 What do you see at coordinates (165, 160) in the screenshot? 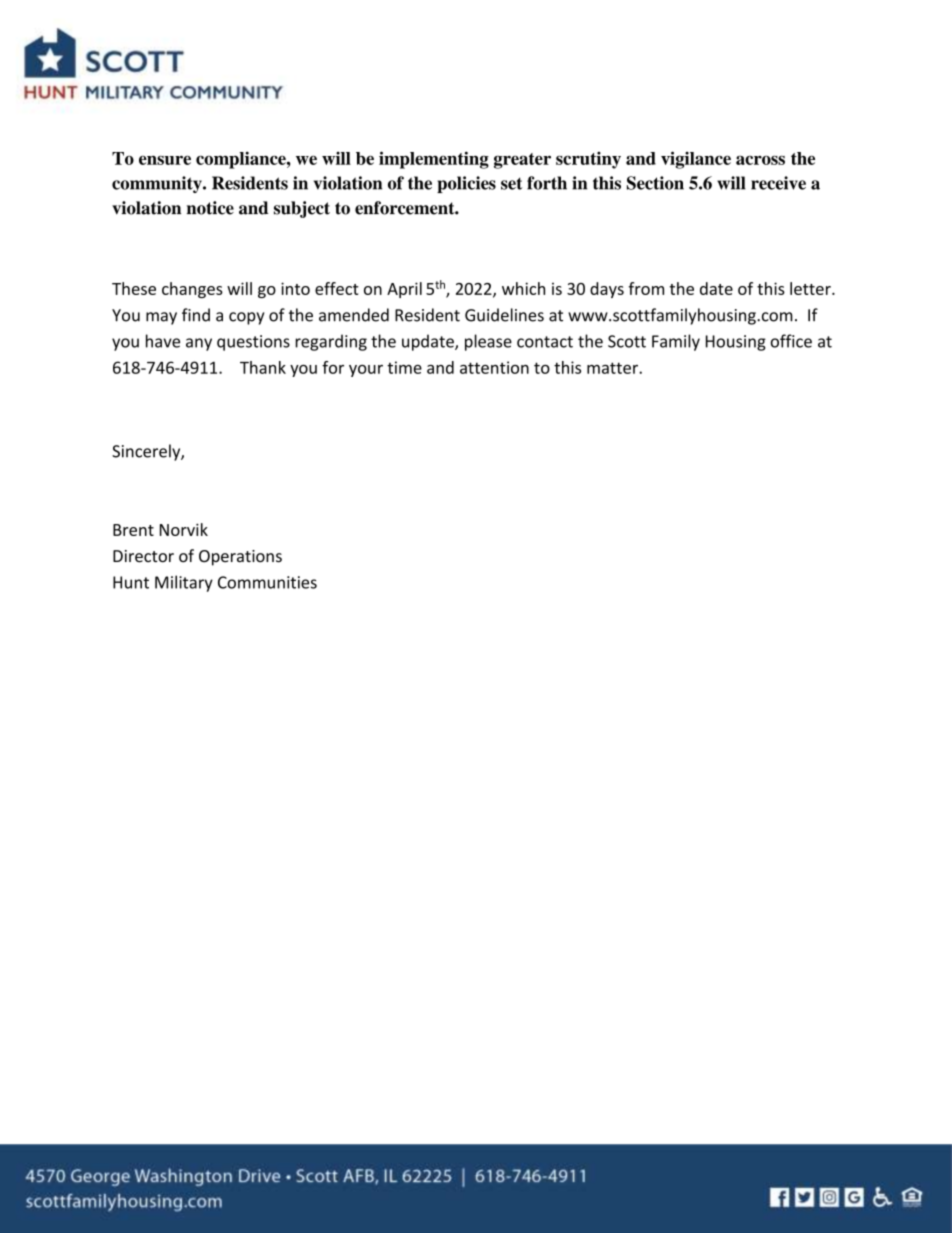
I see `ensure` at bounding box center [165, 160].
